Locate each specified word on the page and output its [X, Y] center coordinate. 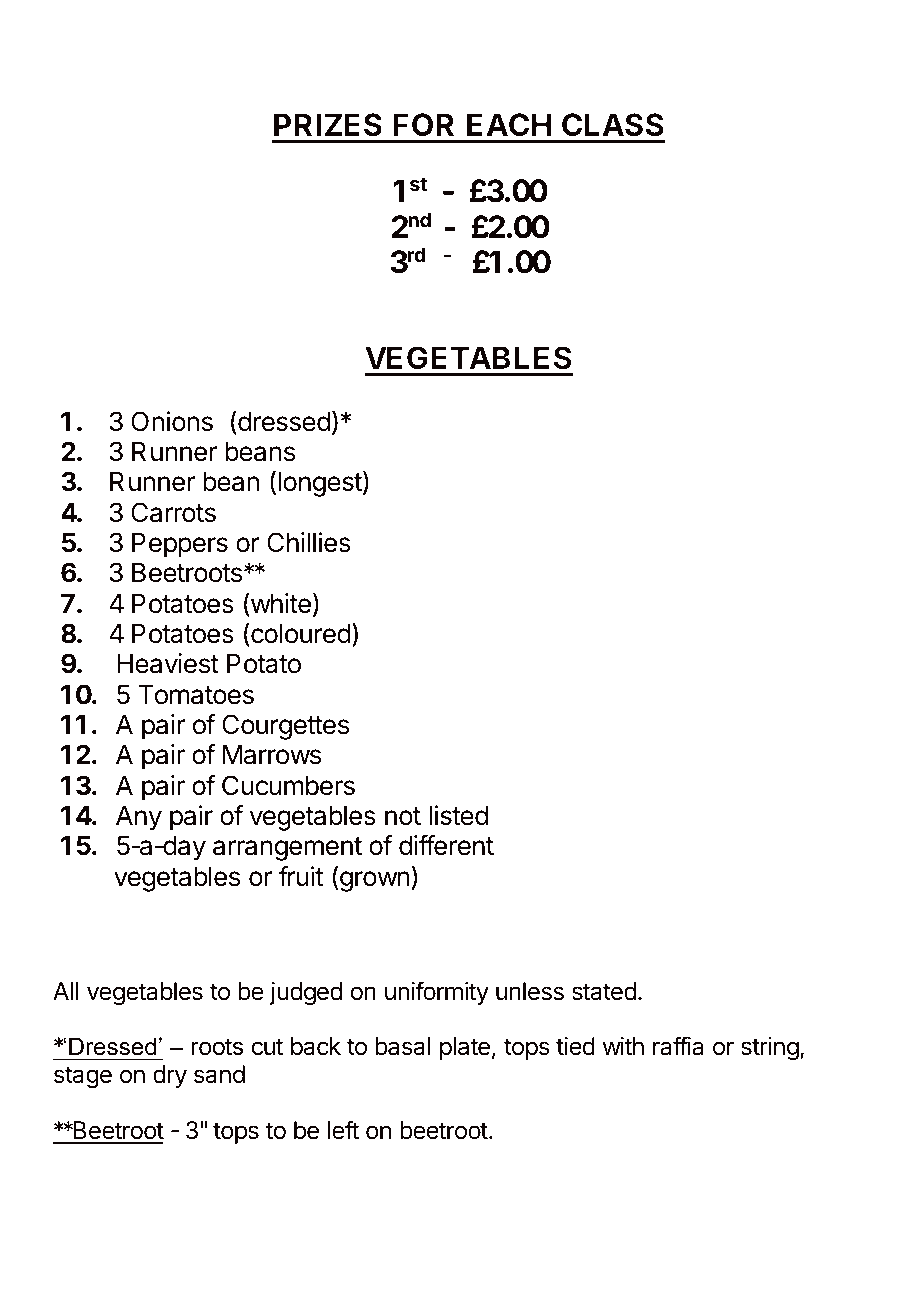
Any [139, 818]
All [66, 991]
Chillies [309, 542]
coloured [300, 633]
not [403, 816]
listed [458, 815]
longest [320, 484]
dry [170, 1076]
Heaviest [168, 663]
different [446, 845]
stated [604, 991]
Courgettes [285, 727]
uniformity [437, 993]
